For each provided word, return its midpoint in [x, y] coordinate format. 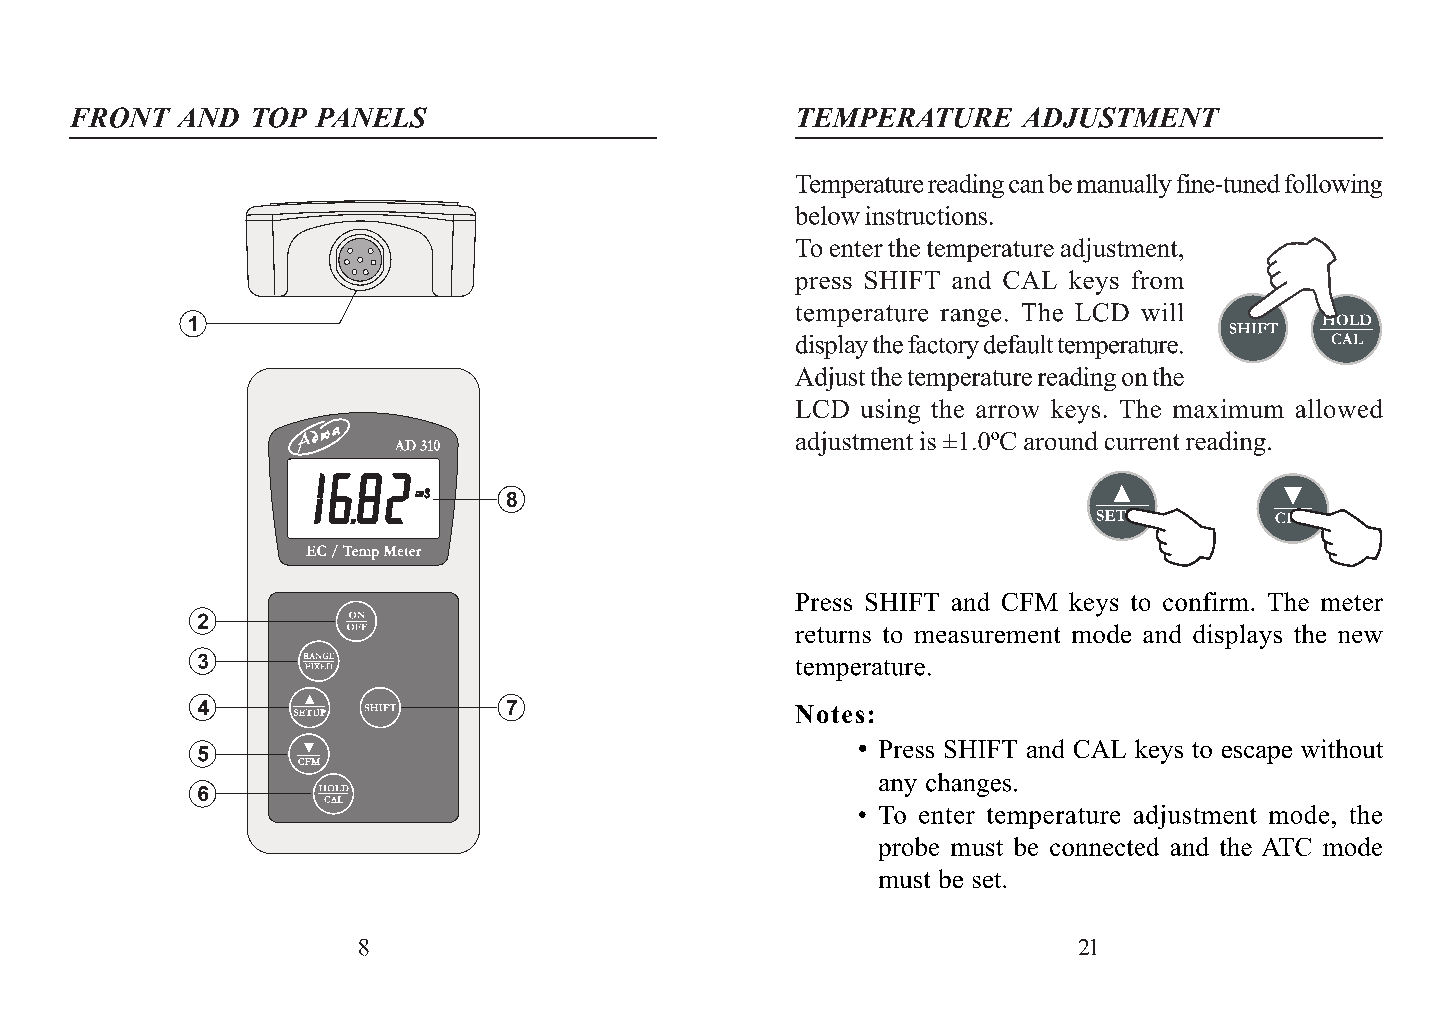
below [827, 215]
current [1142, 442]
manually [1124, 186]
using [890, 411]
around [1061, 440]
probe [909, 849]
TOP [280, 117]
